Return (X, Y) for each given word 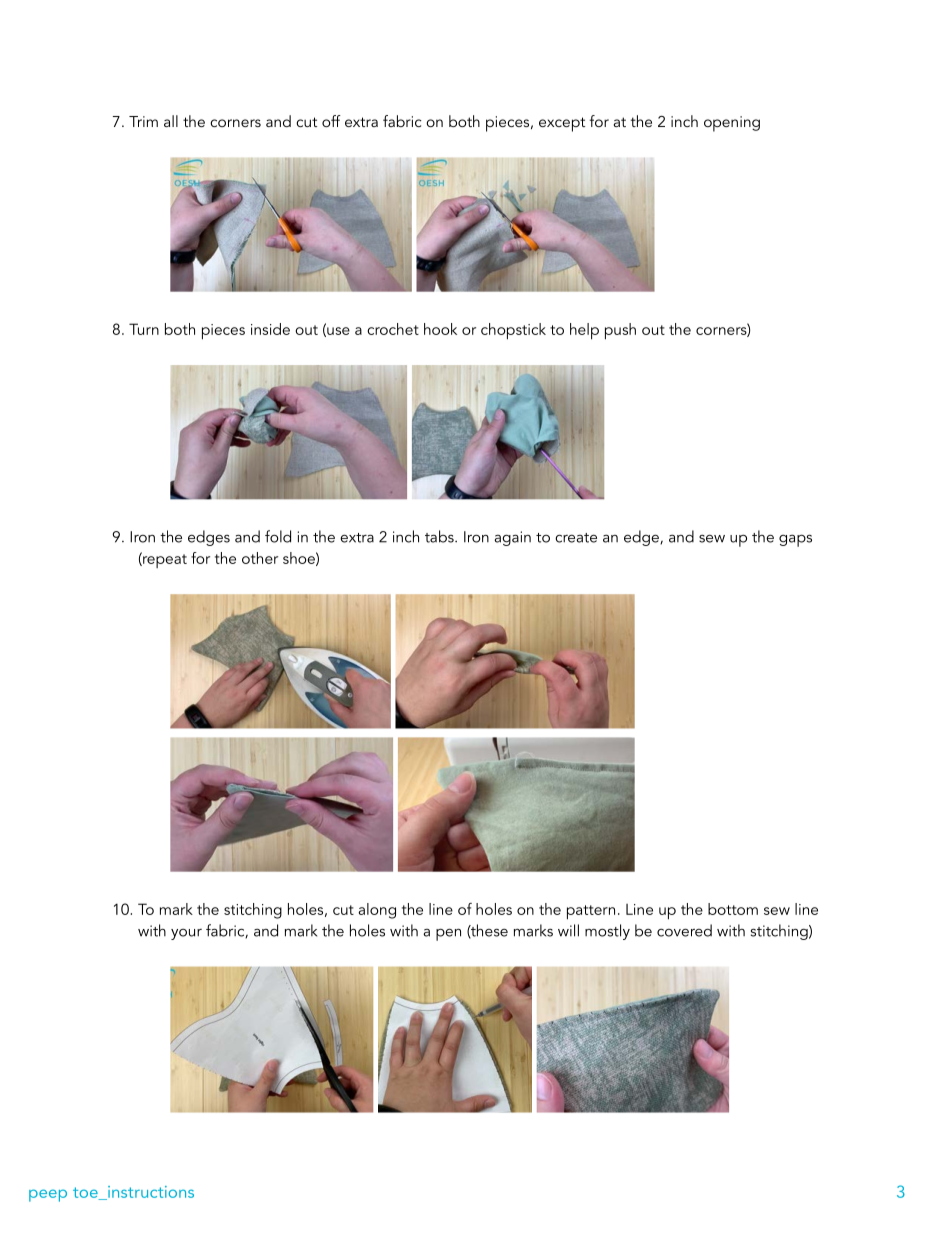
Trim (143, 121)
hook (440, 329)
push (620, 331)
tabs (440, 536)
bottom (733, 909)
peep (48, 1195)
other (260, 558)
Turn (144, 329)
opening (732, 124)
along (377, 911)
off (331, 121)
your (186, 934)
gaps (795, 540)
